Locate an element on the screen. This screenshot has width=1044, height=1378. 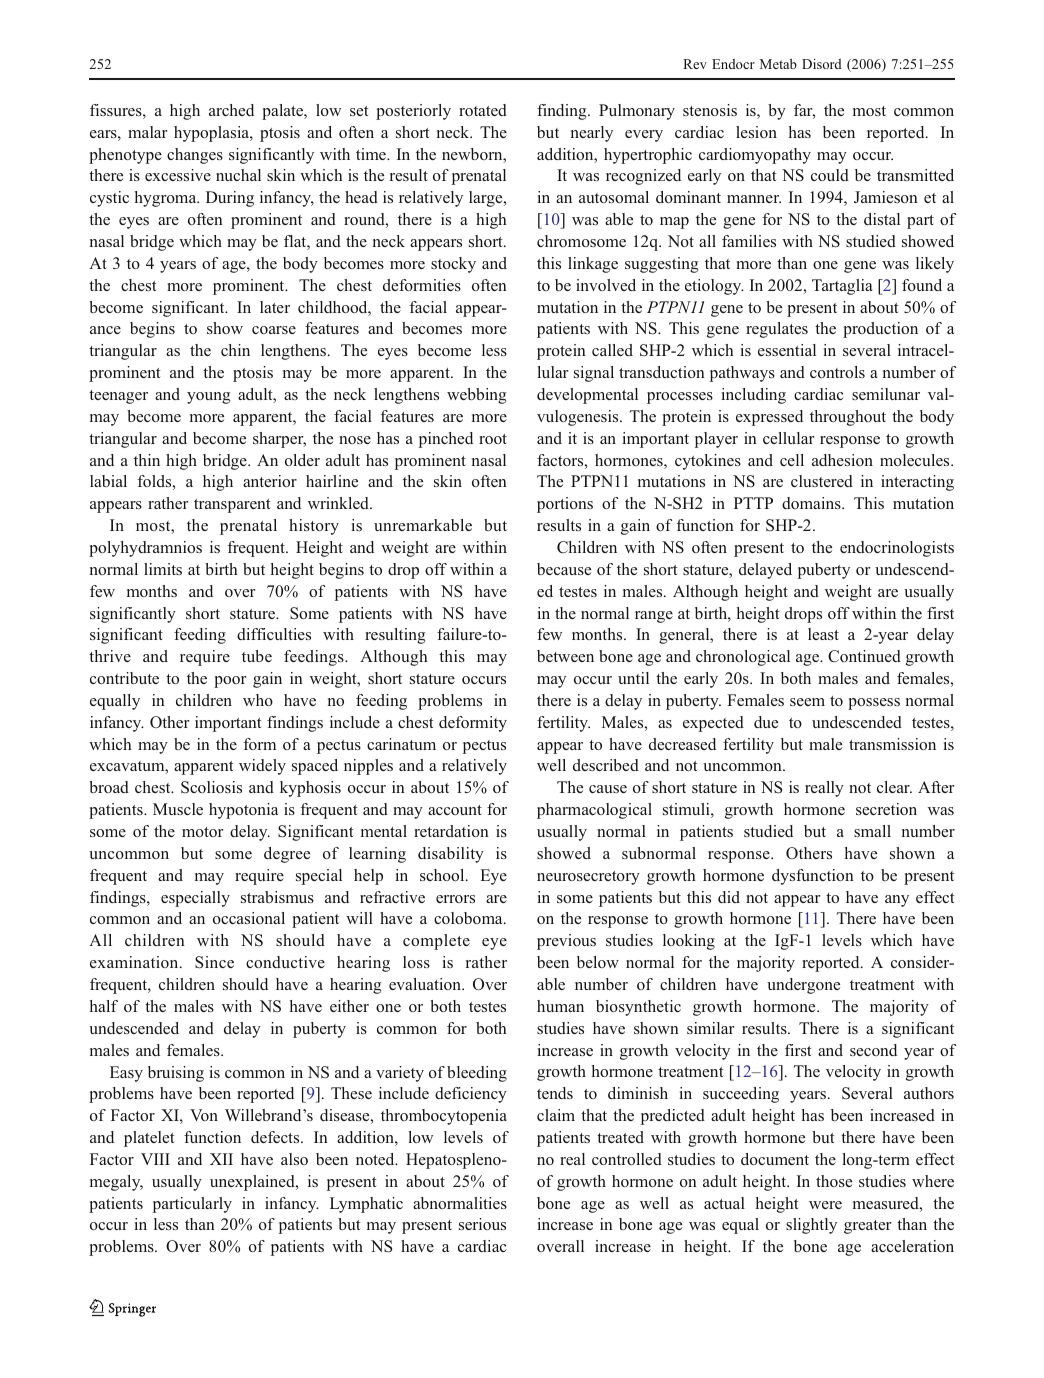
unexplained is located at coordinates (253, 1183).
